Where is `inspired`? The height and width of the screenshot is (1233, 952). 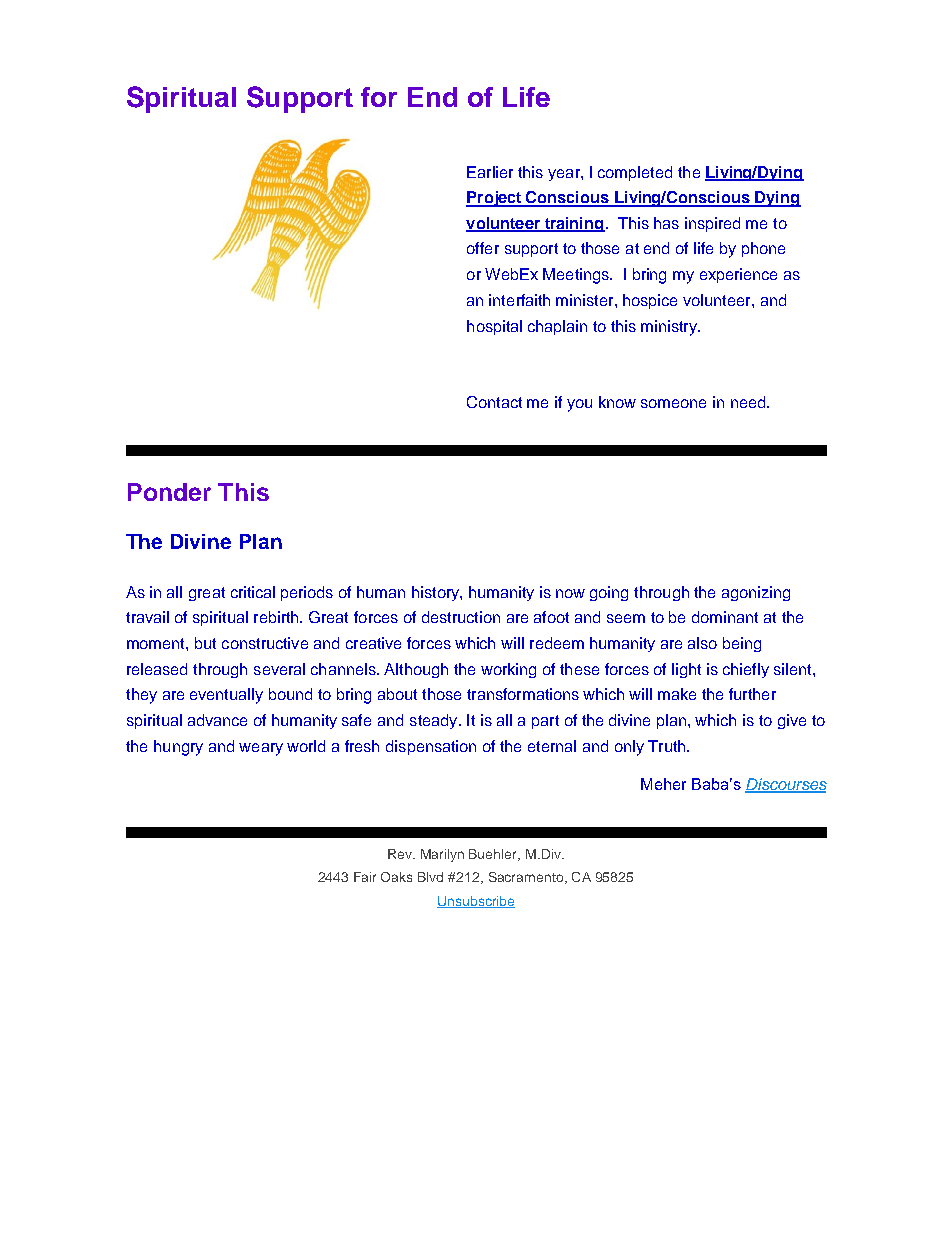 inspired is located at coordinates (712, 224).
